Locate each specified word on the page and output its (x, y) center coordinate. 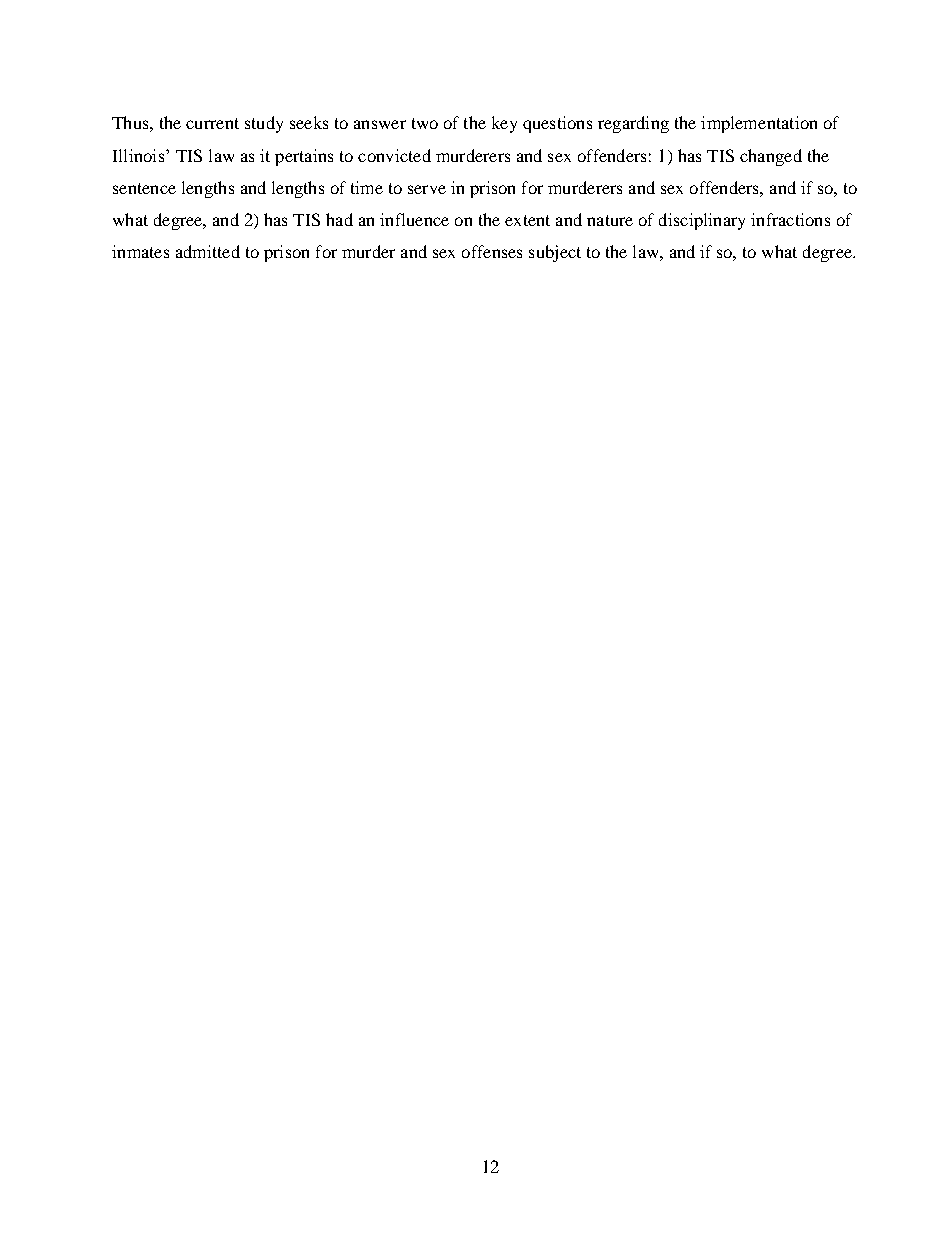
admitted (208, 251)
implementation (759, 124)
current (212, 123)
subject (555, 253)
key (504, 124)
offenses (492, 251)
